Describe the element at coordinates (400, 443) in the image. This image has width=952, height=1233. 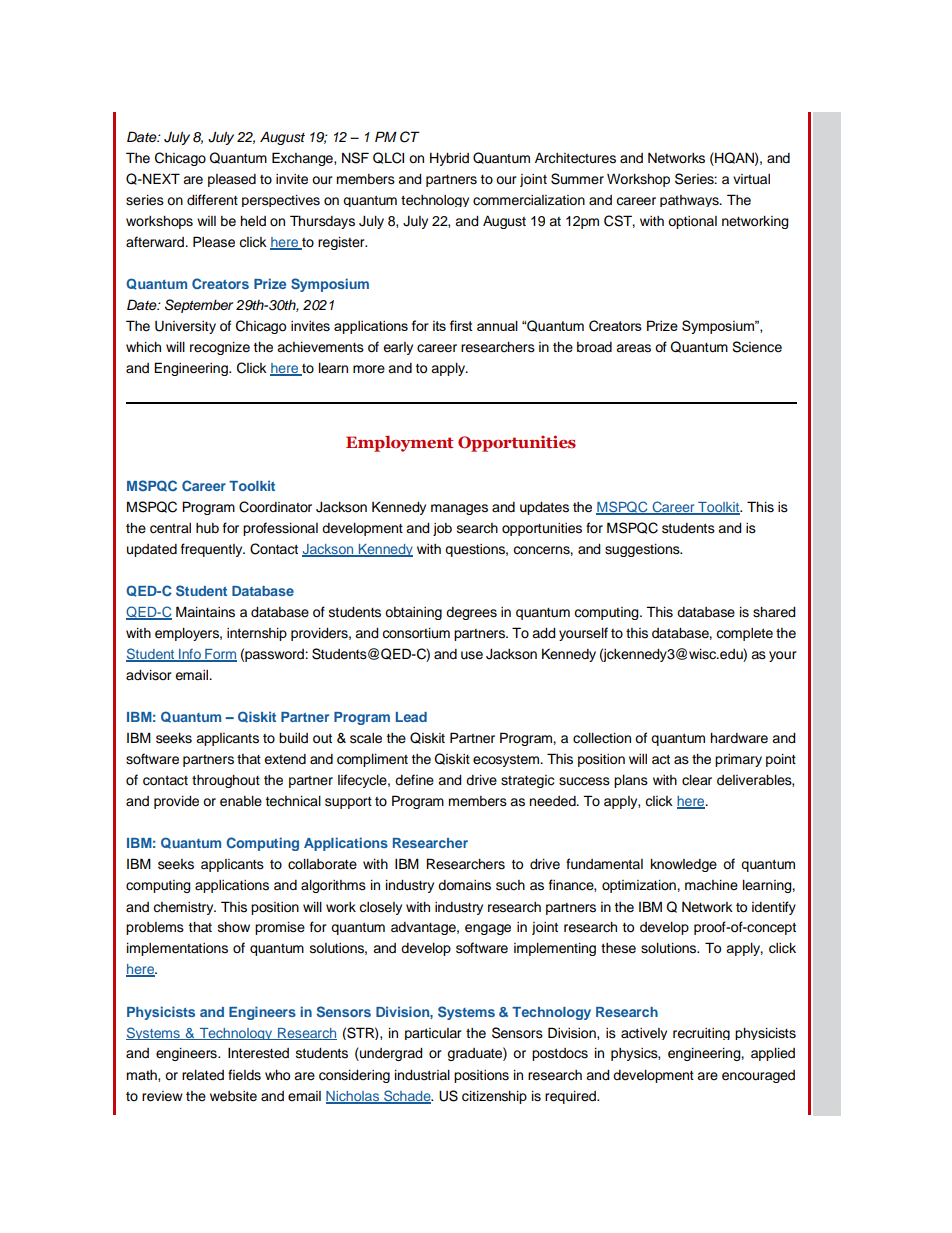
I see `Employment` at that location.
